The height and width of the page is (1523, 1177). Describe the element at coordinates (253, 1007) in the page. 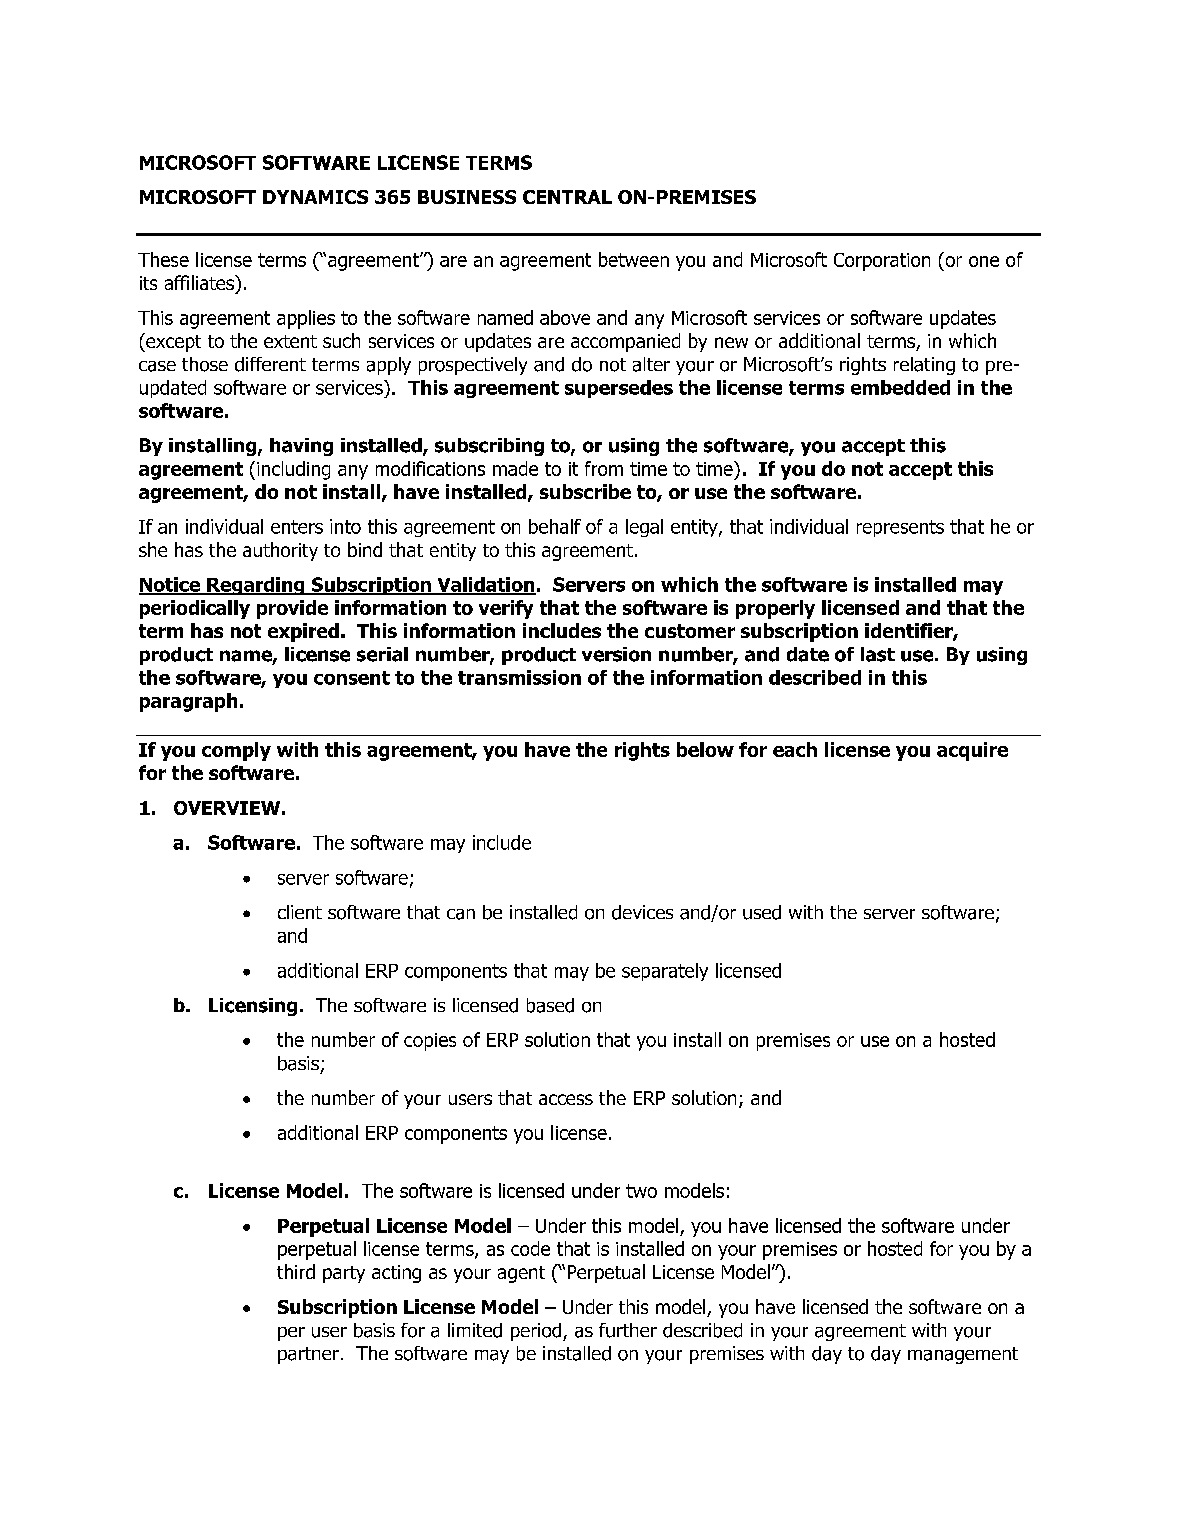

I see `Licensing` at that location.
